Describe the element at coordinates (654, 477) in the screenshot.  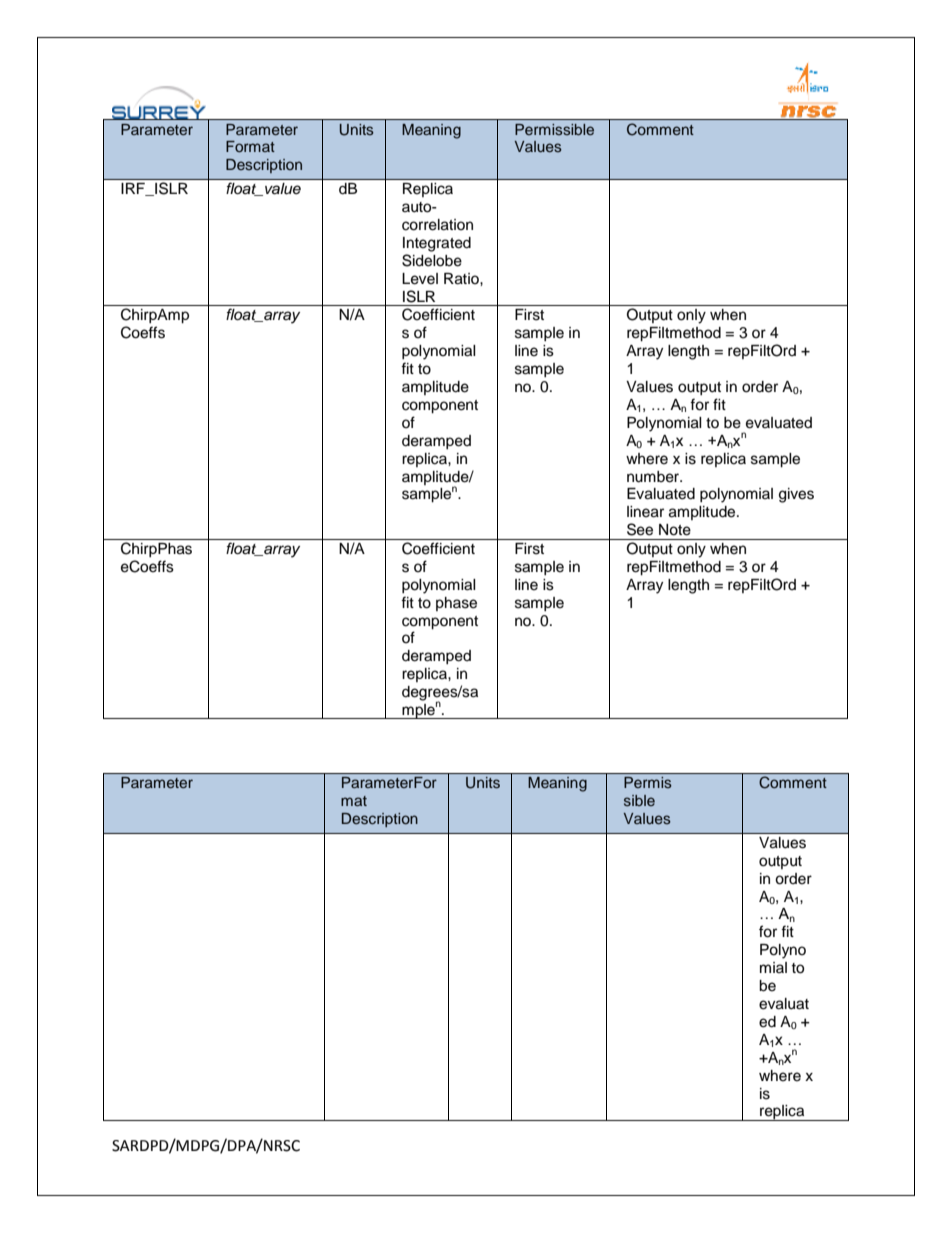
I see `number` at that location.
